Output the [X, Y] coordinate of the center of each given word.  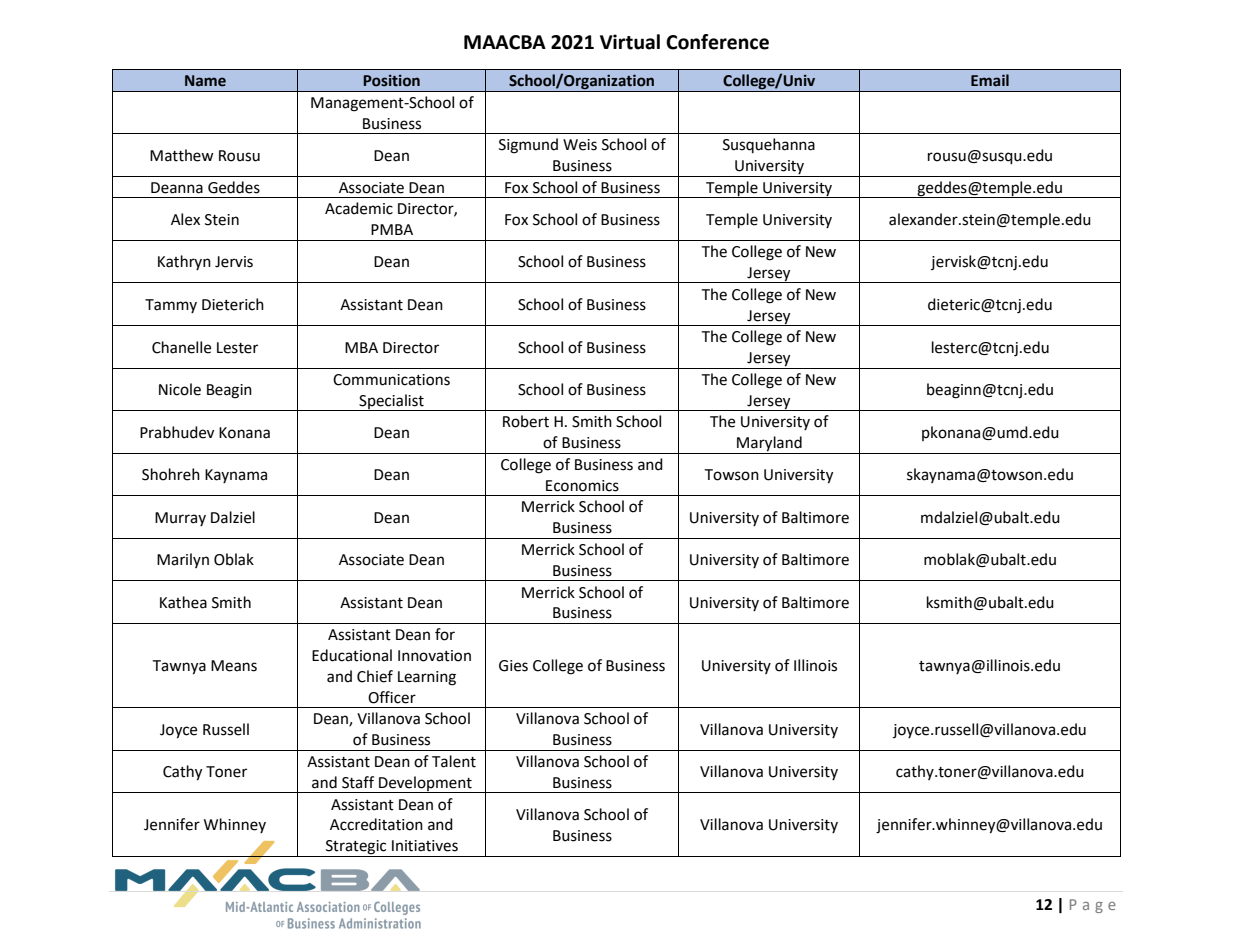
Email [990, 80]
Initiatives [425, 846]
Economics [582, 486]
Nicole [180, 389]
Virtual [630, 42]
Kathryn [184, 262]
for [445, 634]
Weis [580, 145]
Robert [526, 421]
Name [205, 81]
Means [234, 666]
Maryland [769, 445]
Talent [454, 761]
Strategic [356, 848]
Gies [513, 666]
